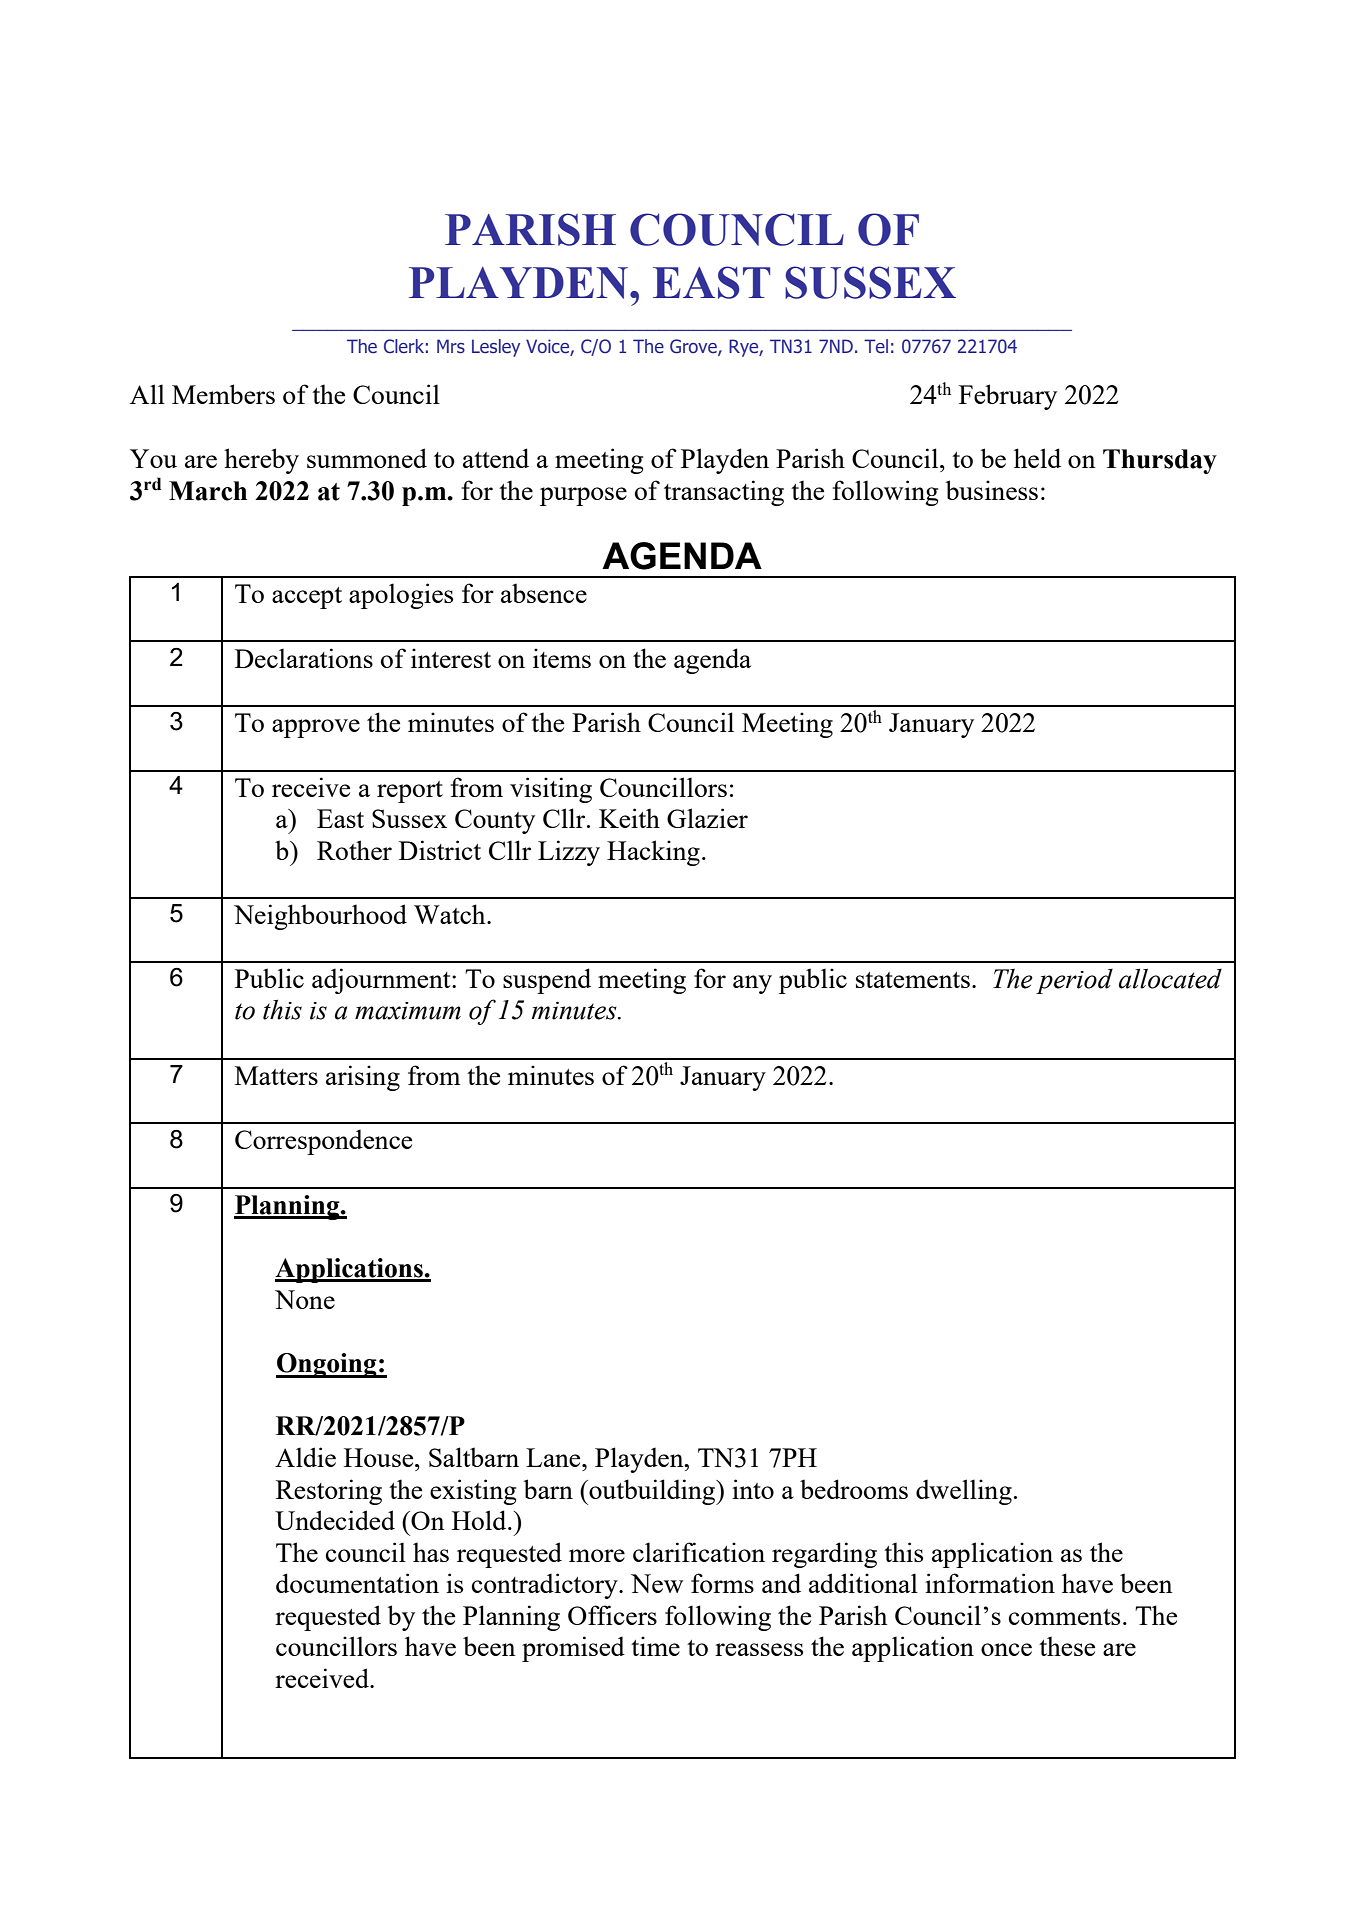  What do you see at coordinates (382, 981) in the page?
I see `adjournment` at bounding box center [382, 981].
